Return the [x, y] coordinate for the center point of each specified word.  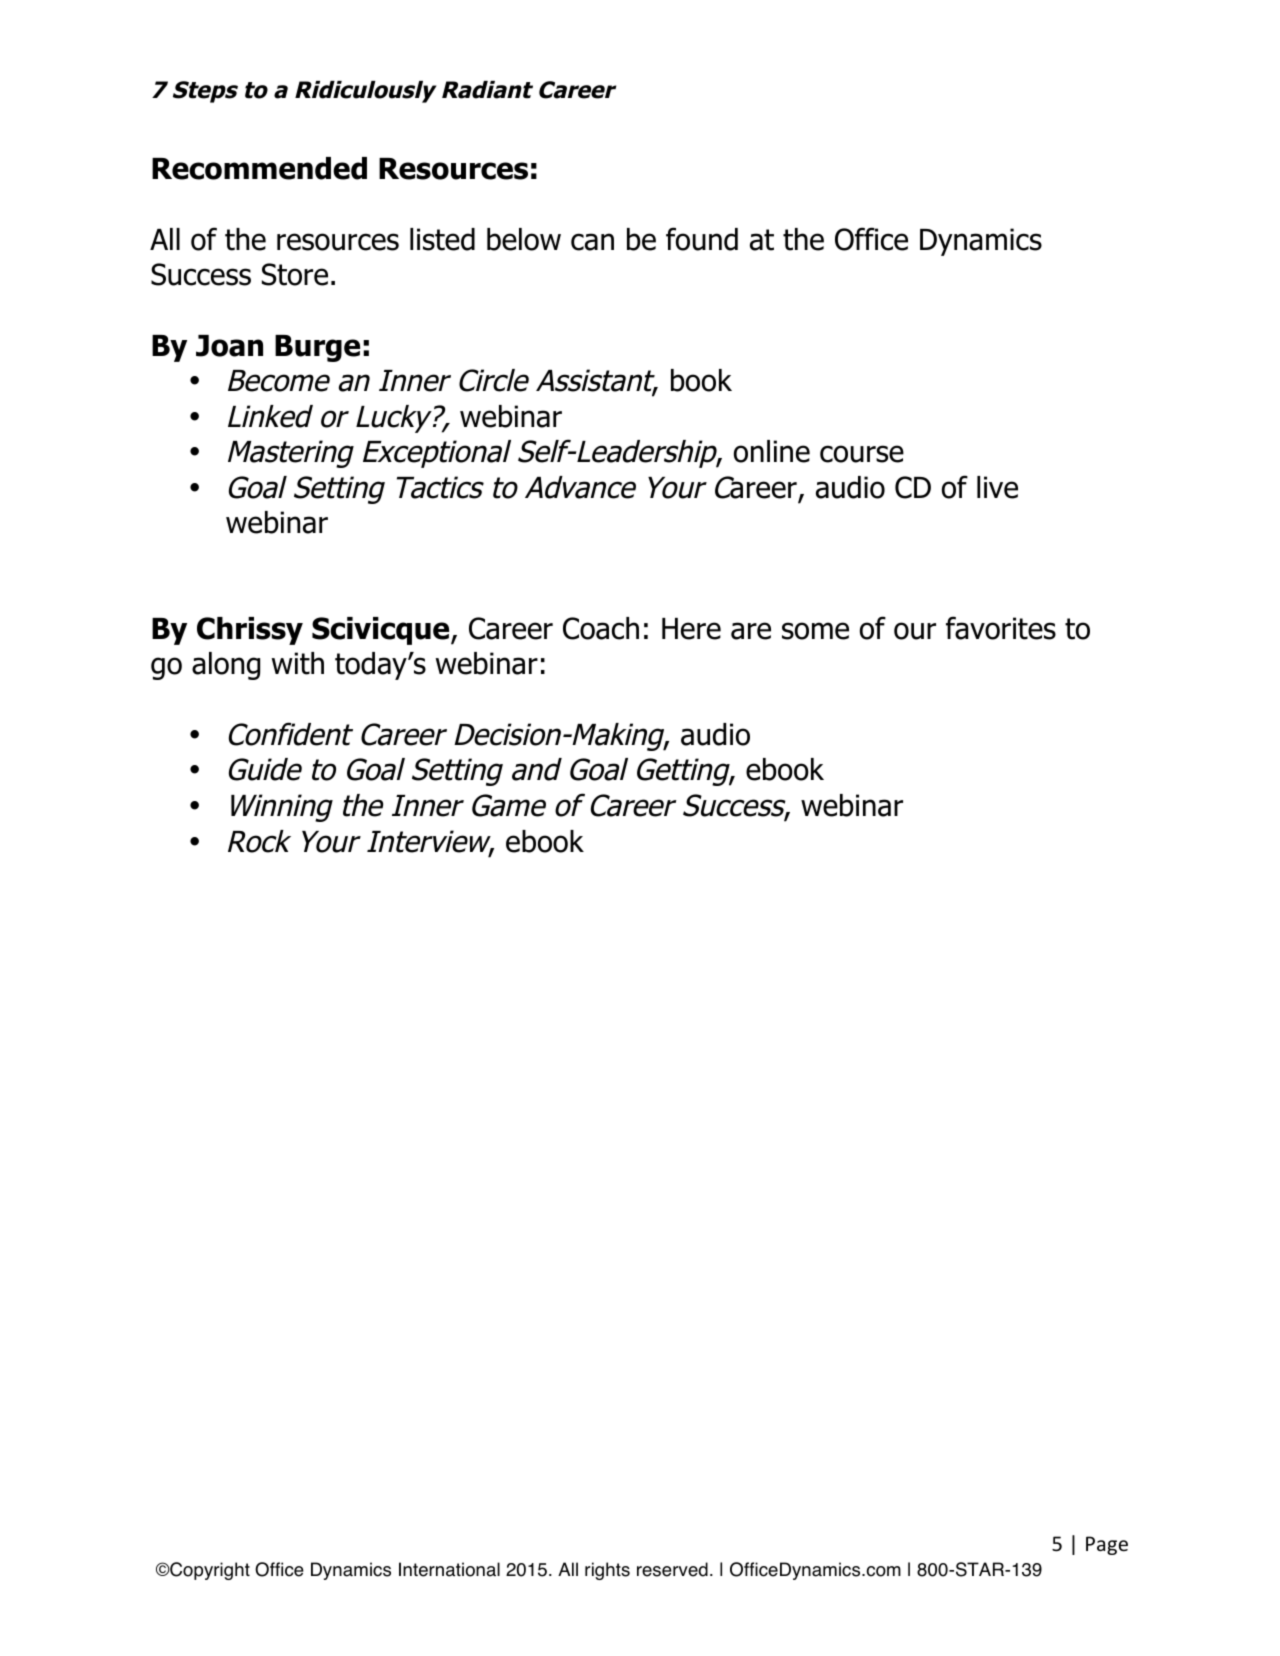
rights [607, 1571]
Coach [601, 628]
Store [295, 274]
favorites [1001, 628]
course [862, 454]
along [226, 666]
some [815, 631]
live [997, 487]
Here [691, 629]
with [298, 663]
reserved [672, 1569]
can [592, 242]
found [702, 239]
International [449, 1569]
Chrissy [250, 631]
